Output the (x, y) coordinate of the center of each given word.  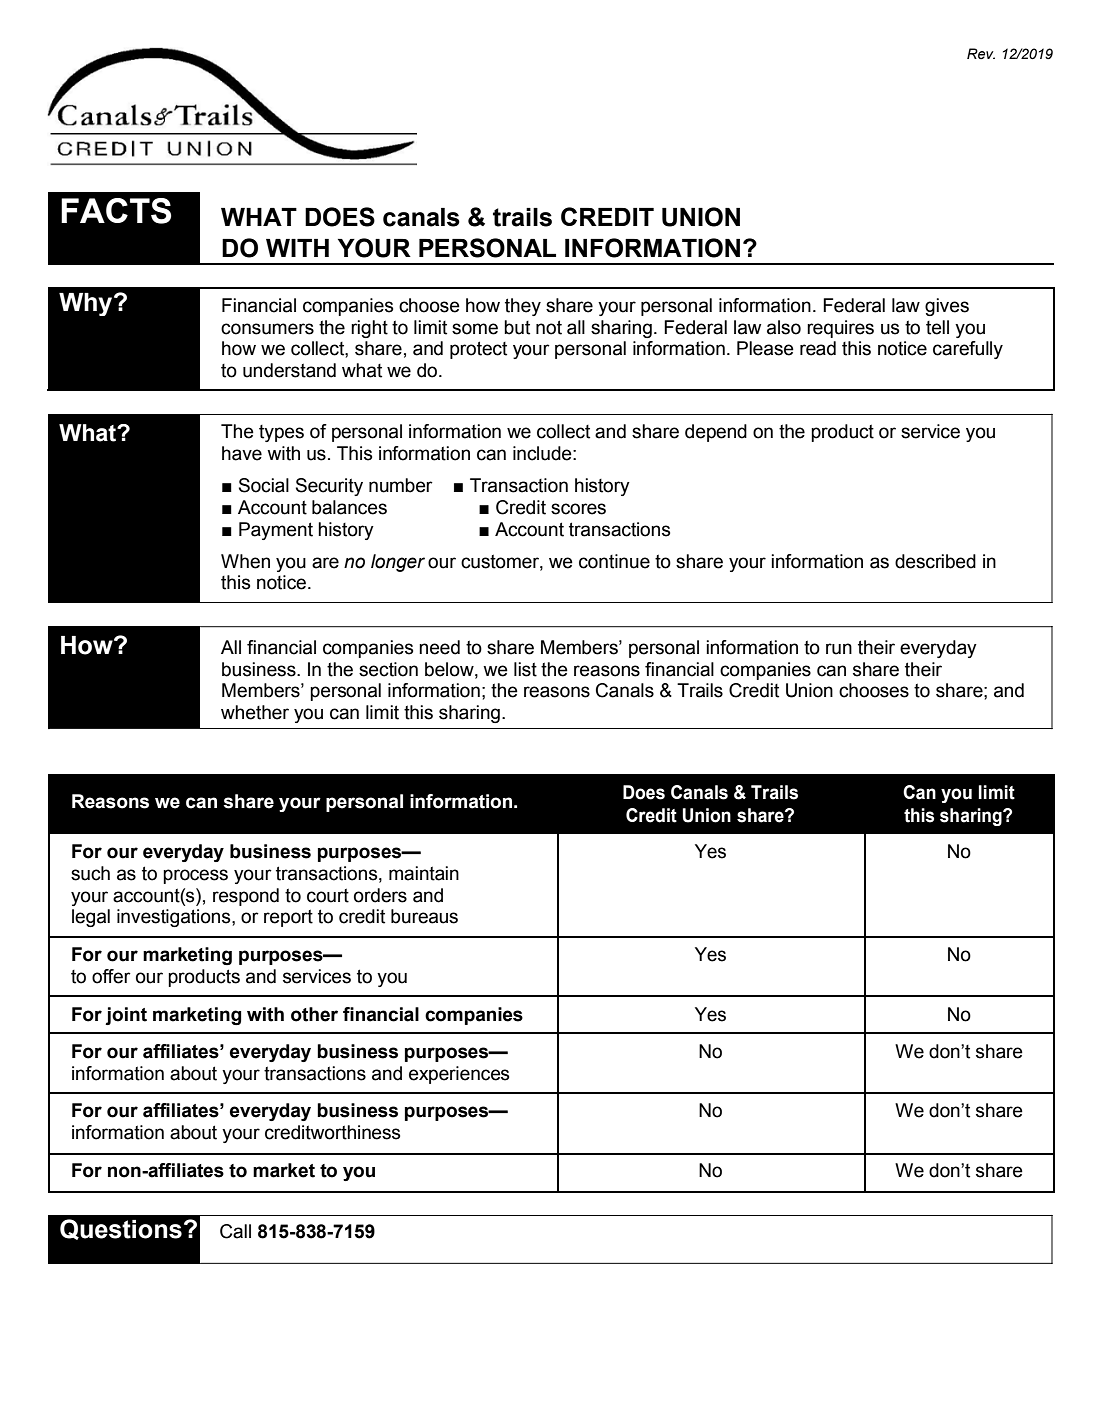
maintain (424, 873)
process (195, 876)
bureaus (424, 916)
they (523, 307)
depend (716, 433)
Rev (981, 53)
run (839, 649)
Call (235, 1231)
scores (578, 509)
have (242, 453)
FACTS (116, 211)
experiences (459, 1075)
